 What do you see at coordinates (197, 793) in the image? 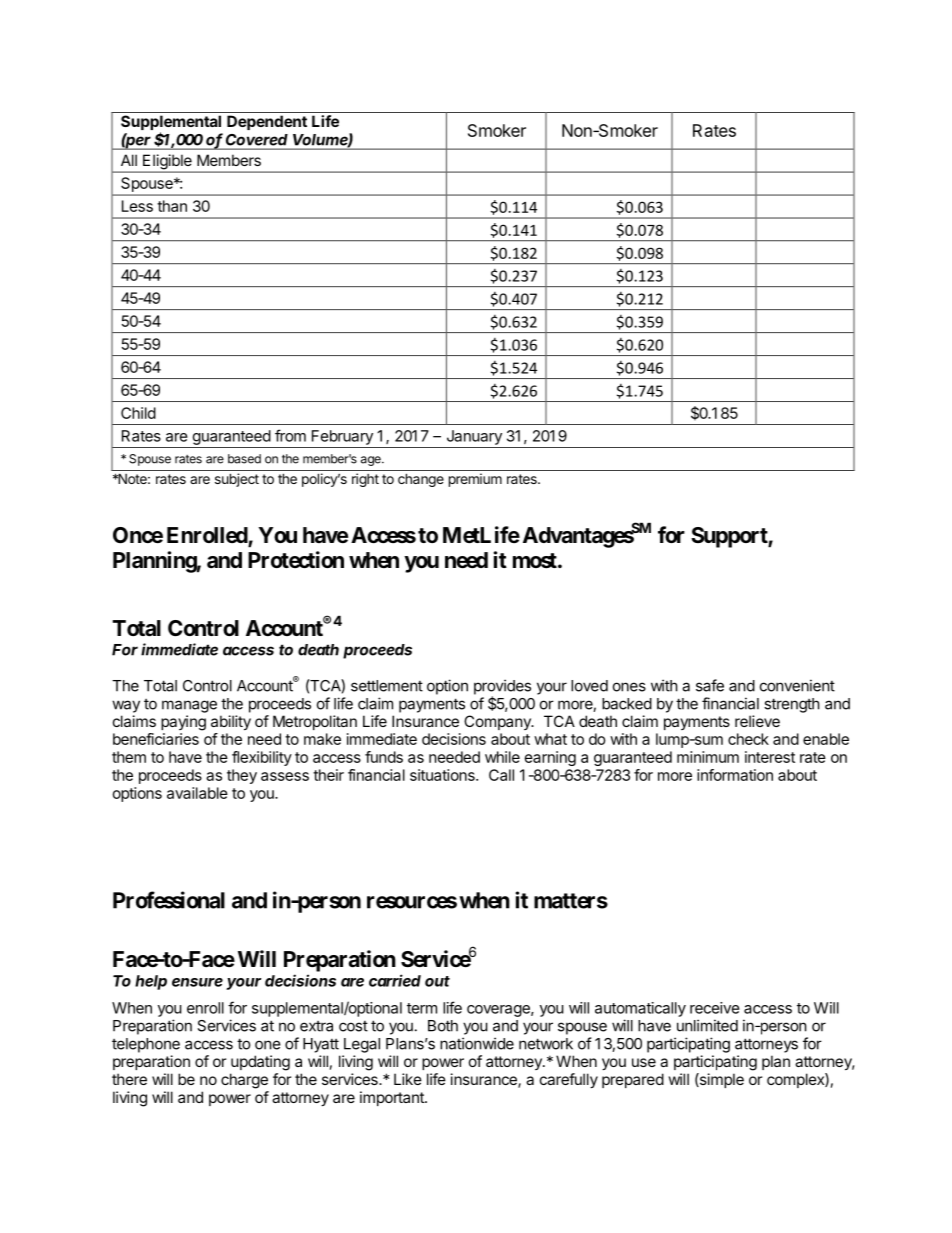
I see `available` at bounding box center [197, 793].
